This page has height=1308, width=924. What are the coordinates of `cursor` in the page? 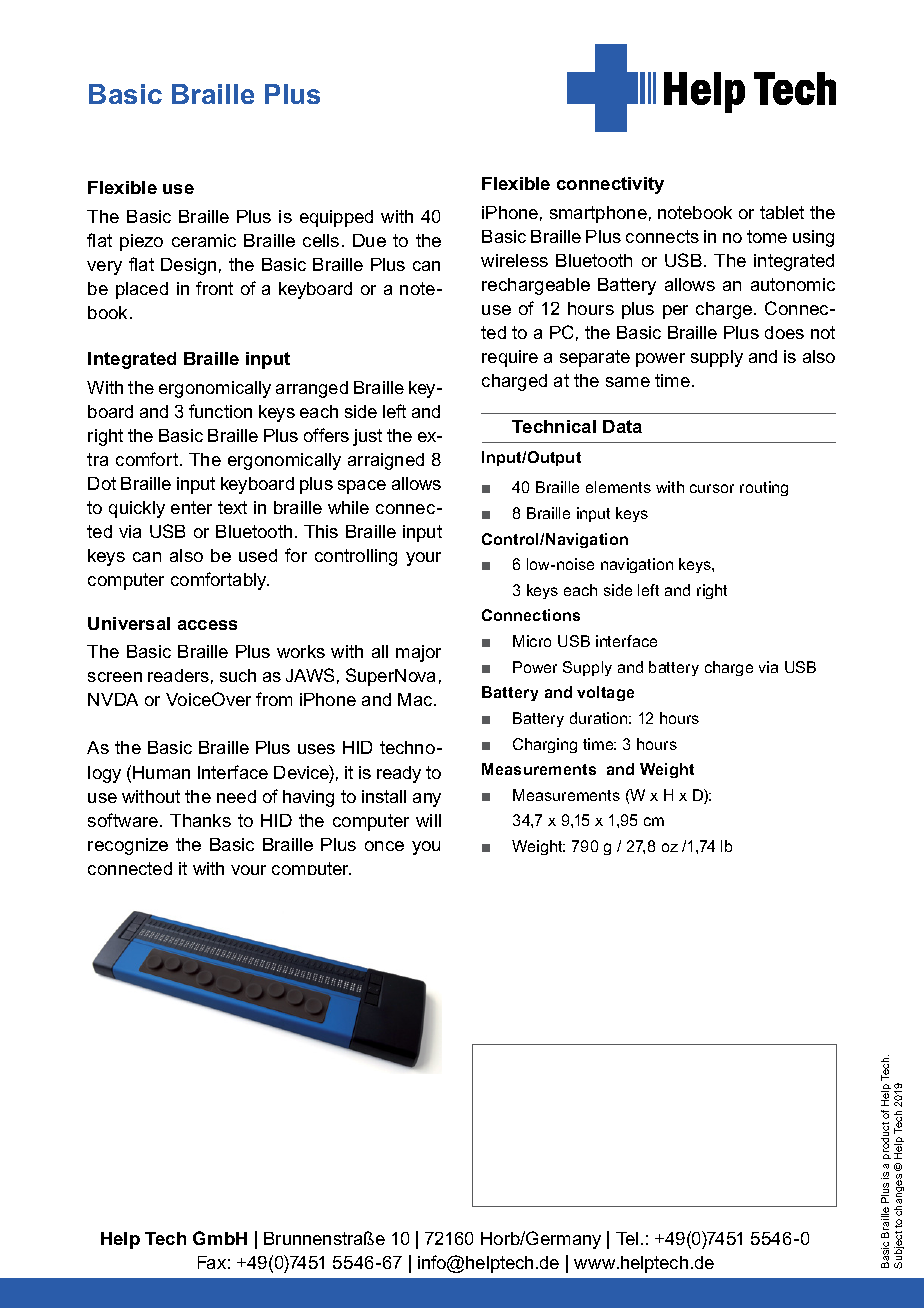 It's located at (712, 488).
